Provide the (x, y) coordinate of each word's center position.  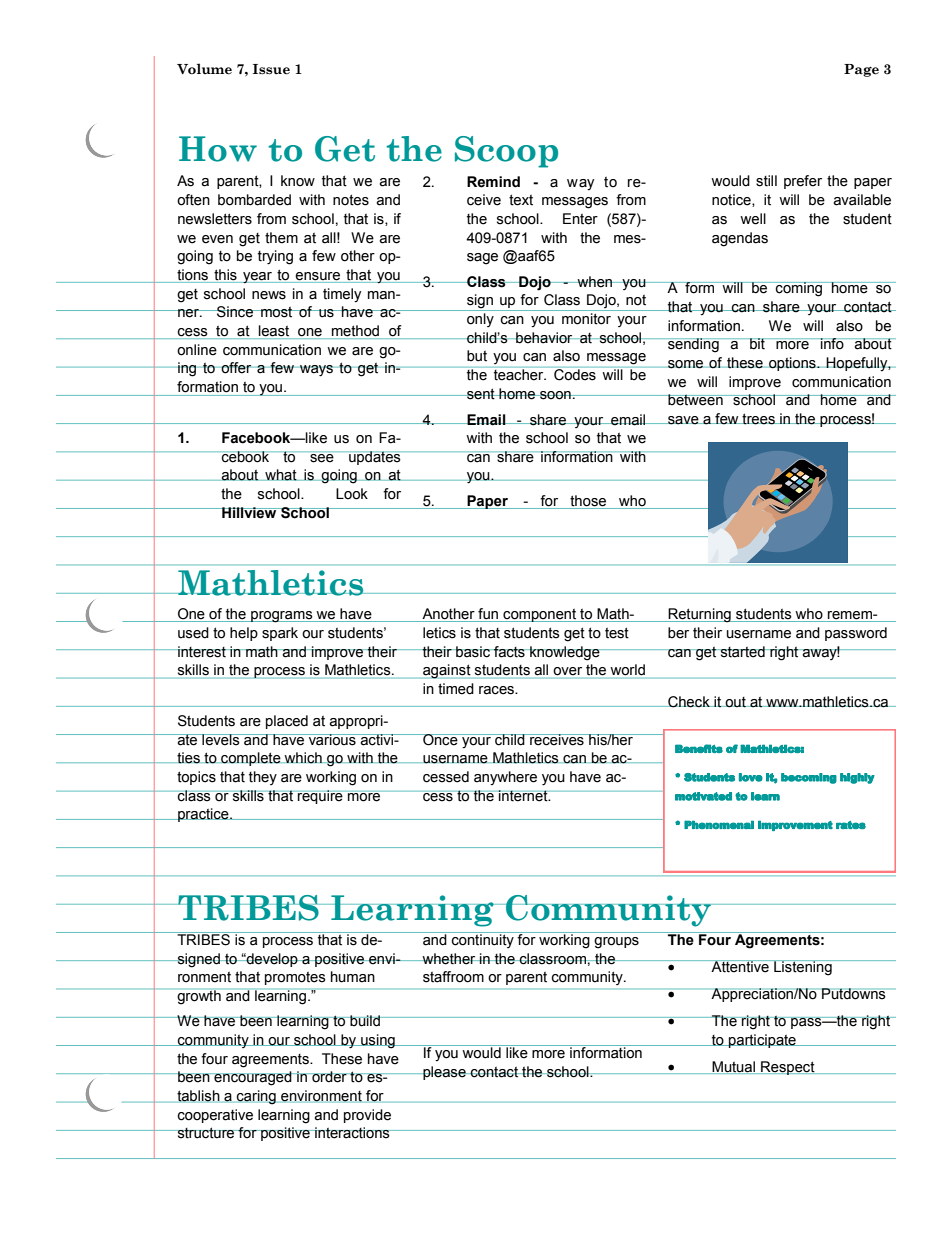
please (444, 1073)
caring (256, 1097)
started (742, 652)
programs (282, 617)
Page (861, 70)
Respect (788, 1068)
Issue (271, 69)
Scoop (506, 152)
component (540, 615)
